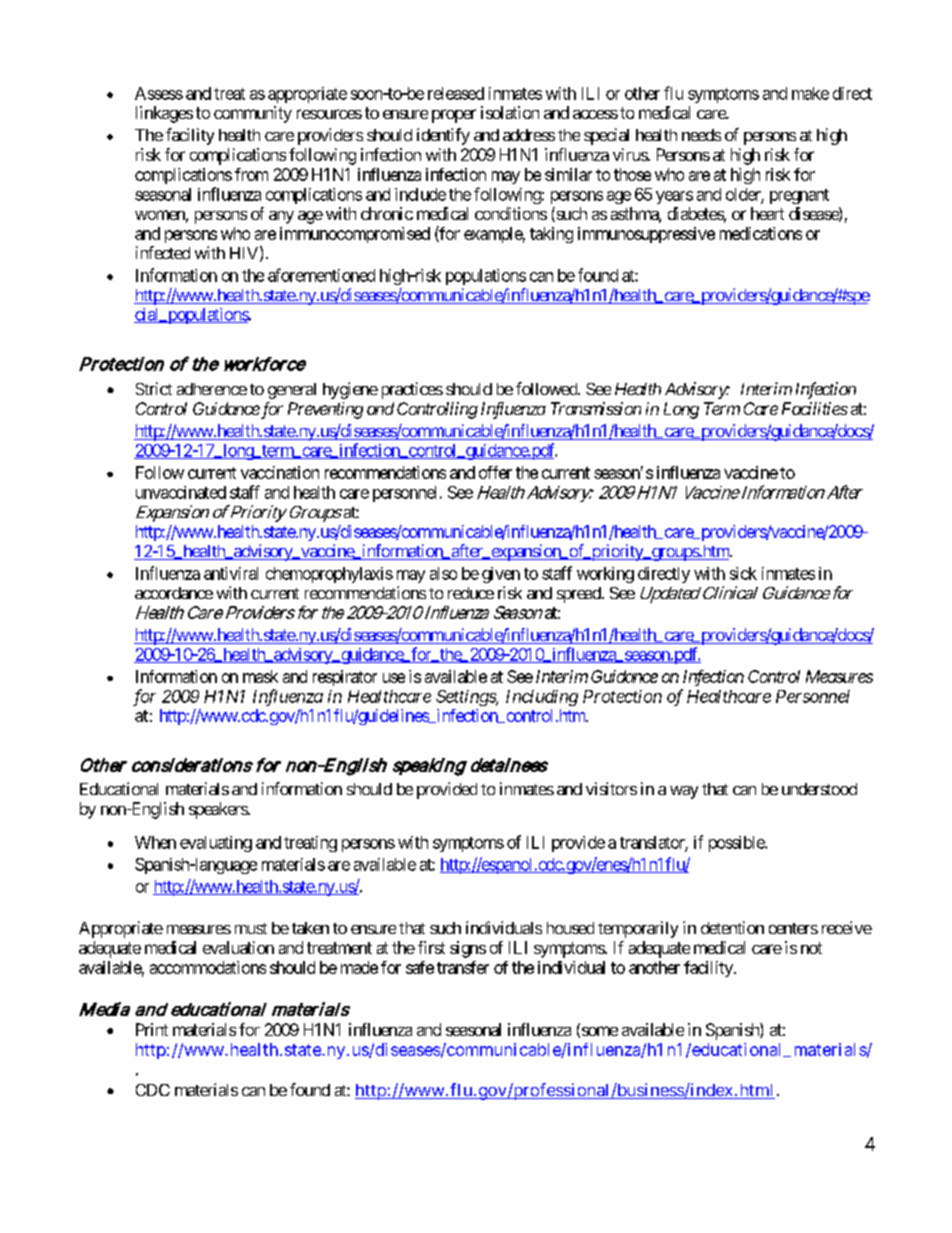  Describe the element at coordinates (684, 792) in the image. I see `way` at that location.
